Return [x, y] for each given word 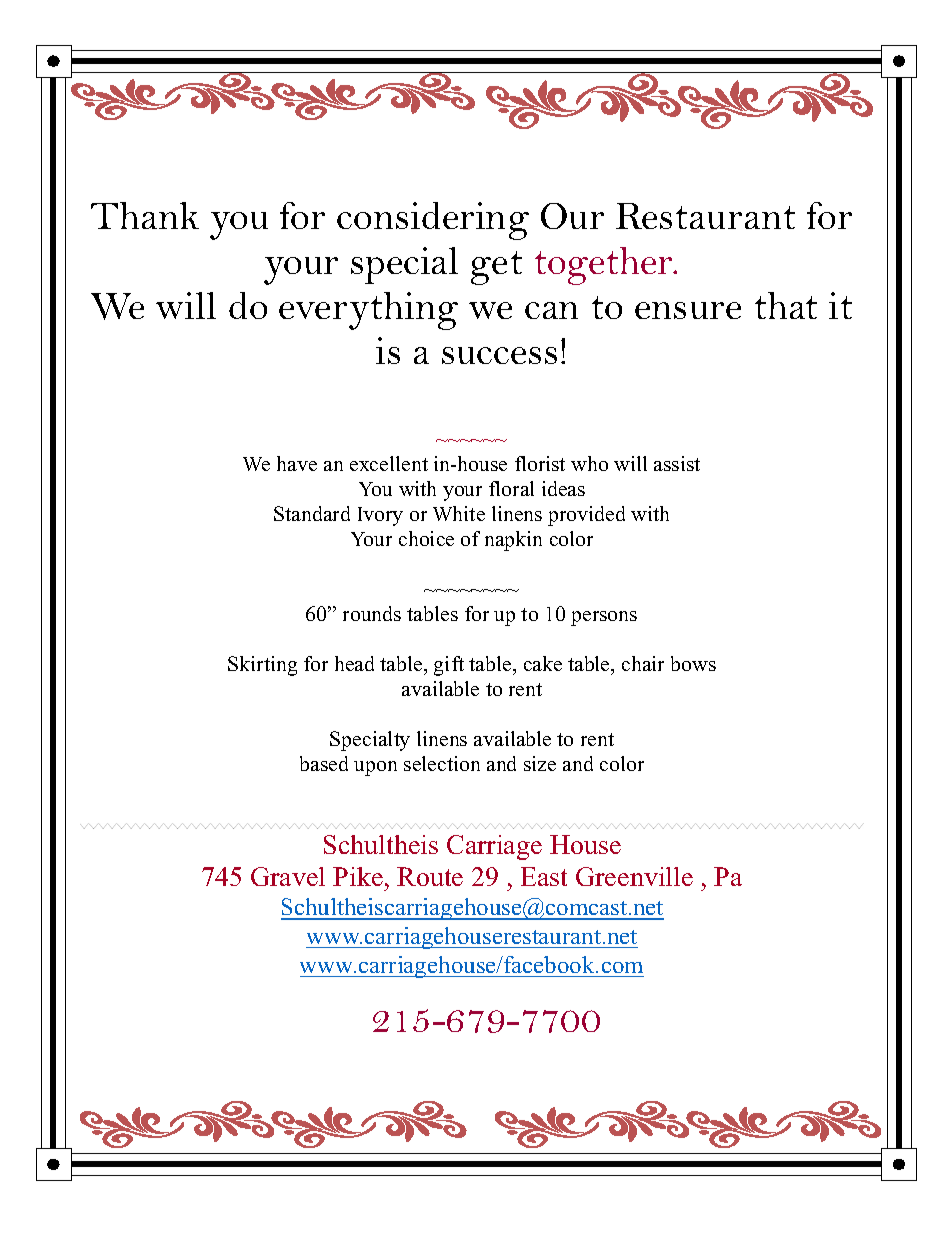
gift [449, 666]
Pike [358, 876]
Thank [145, 215]
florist [540, 463]
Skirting [262, 666]
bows [693, 663]
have [297, 463]
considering [433, 221]
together [605, 266]
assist [677, 463]
